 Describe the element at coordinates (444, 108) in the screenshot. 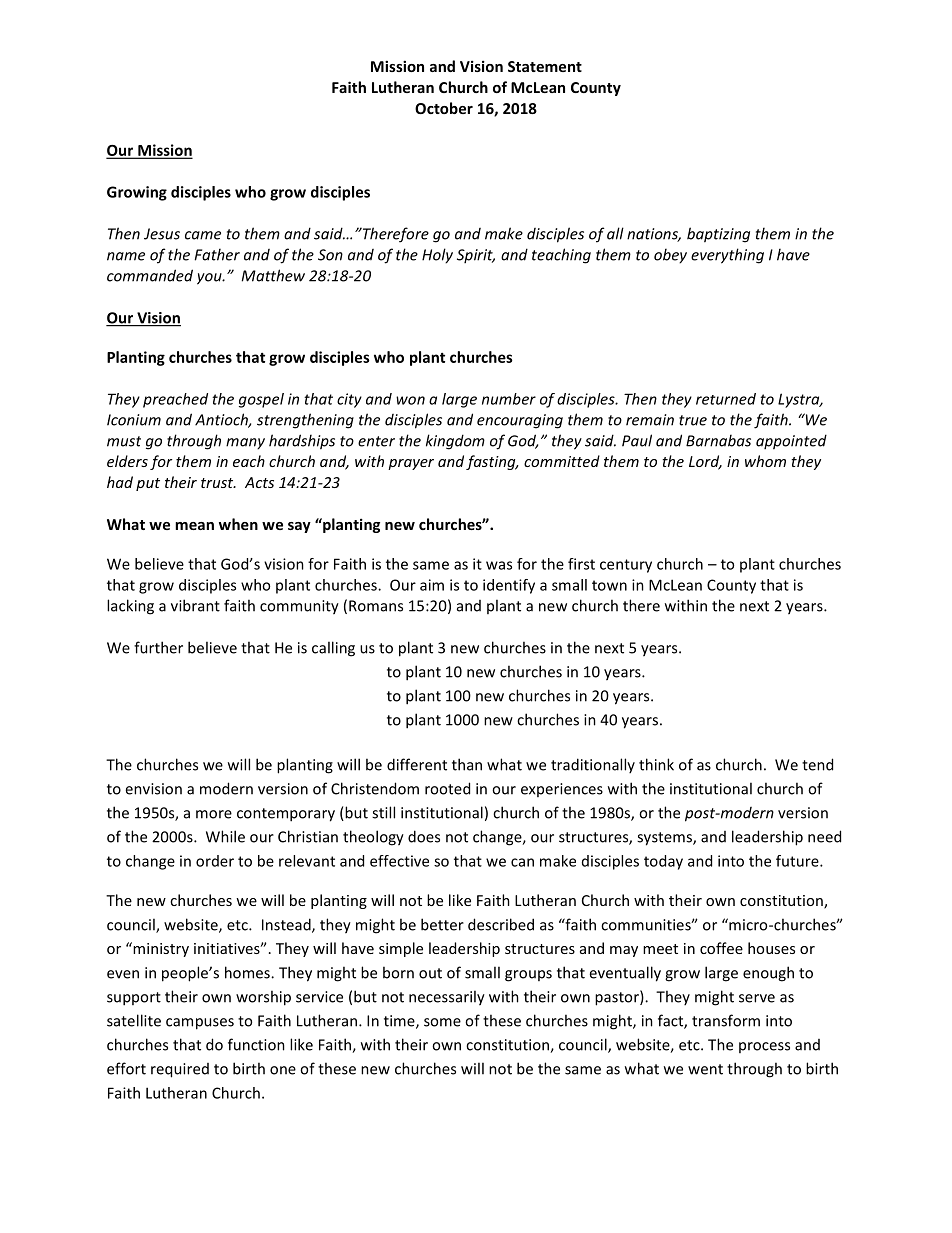

I see `October` at that location.
